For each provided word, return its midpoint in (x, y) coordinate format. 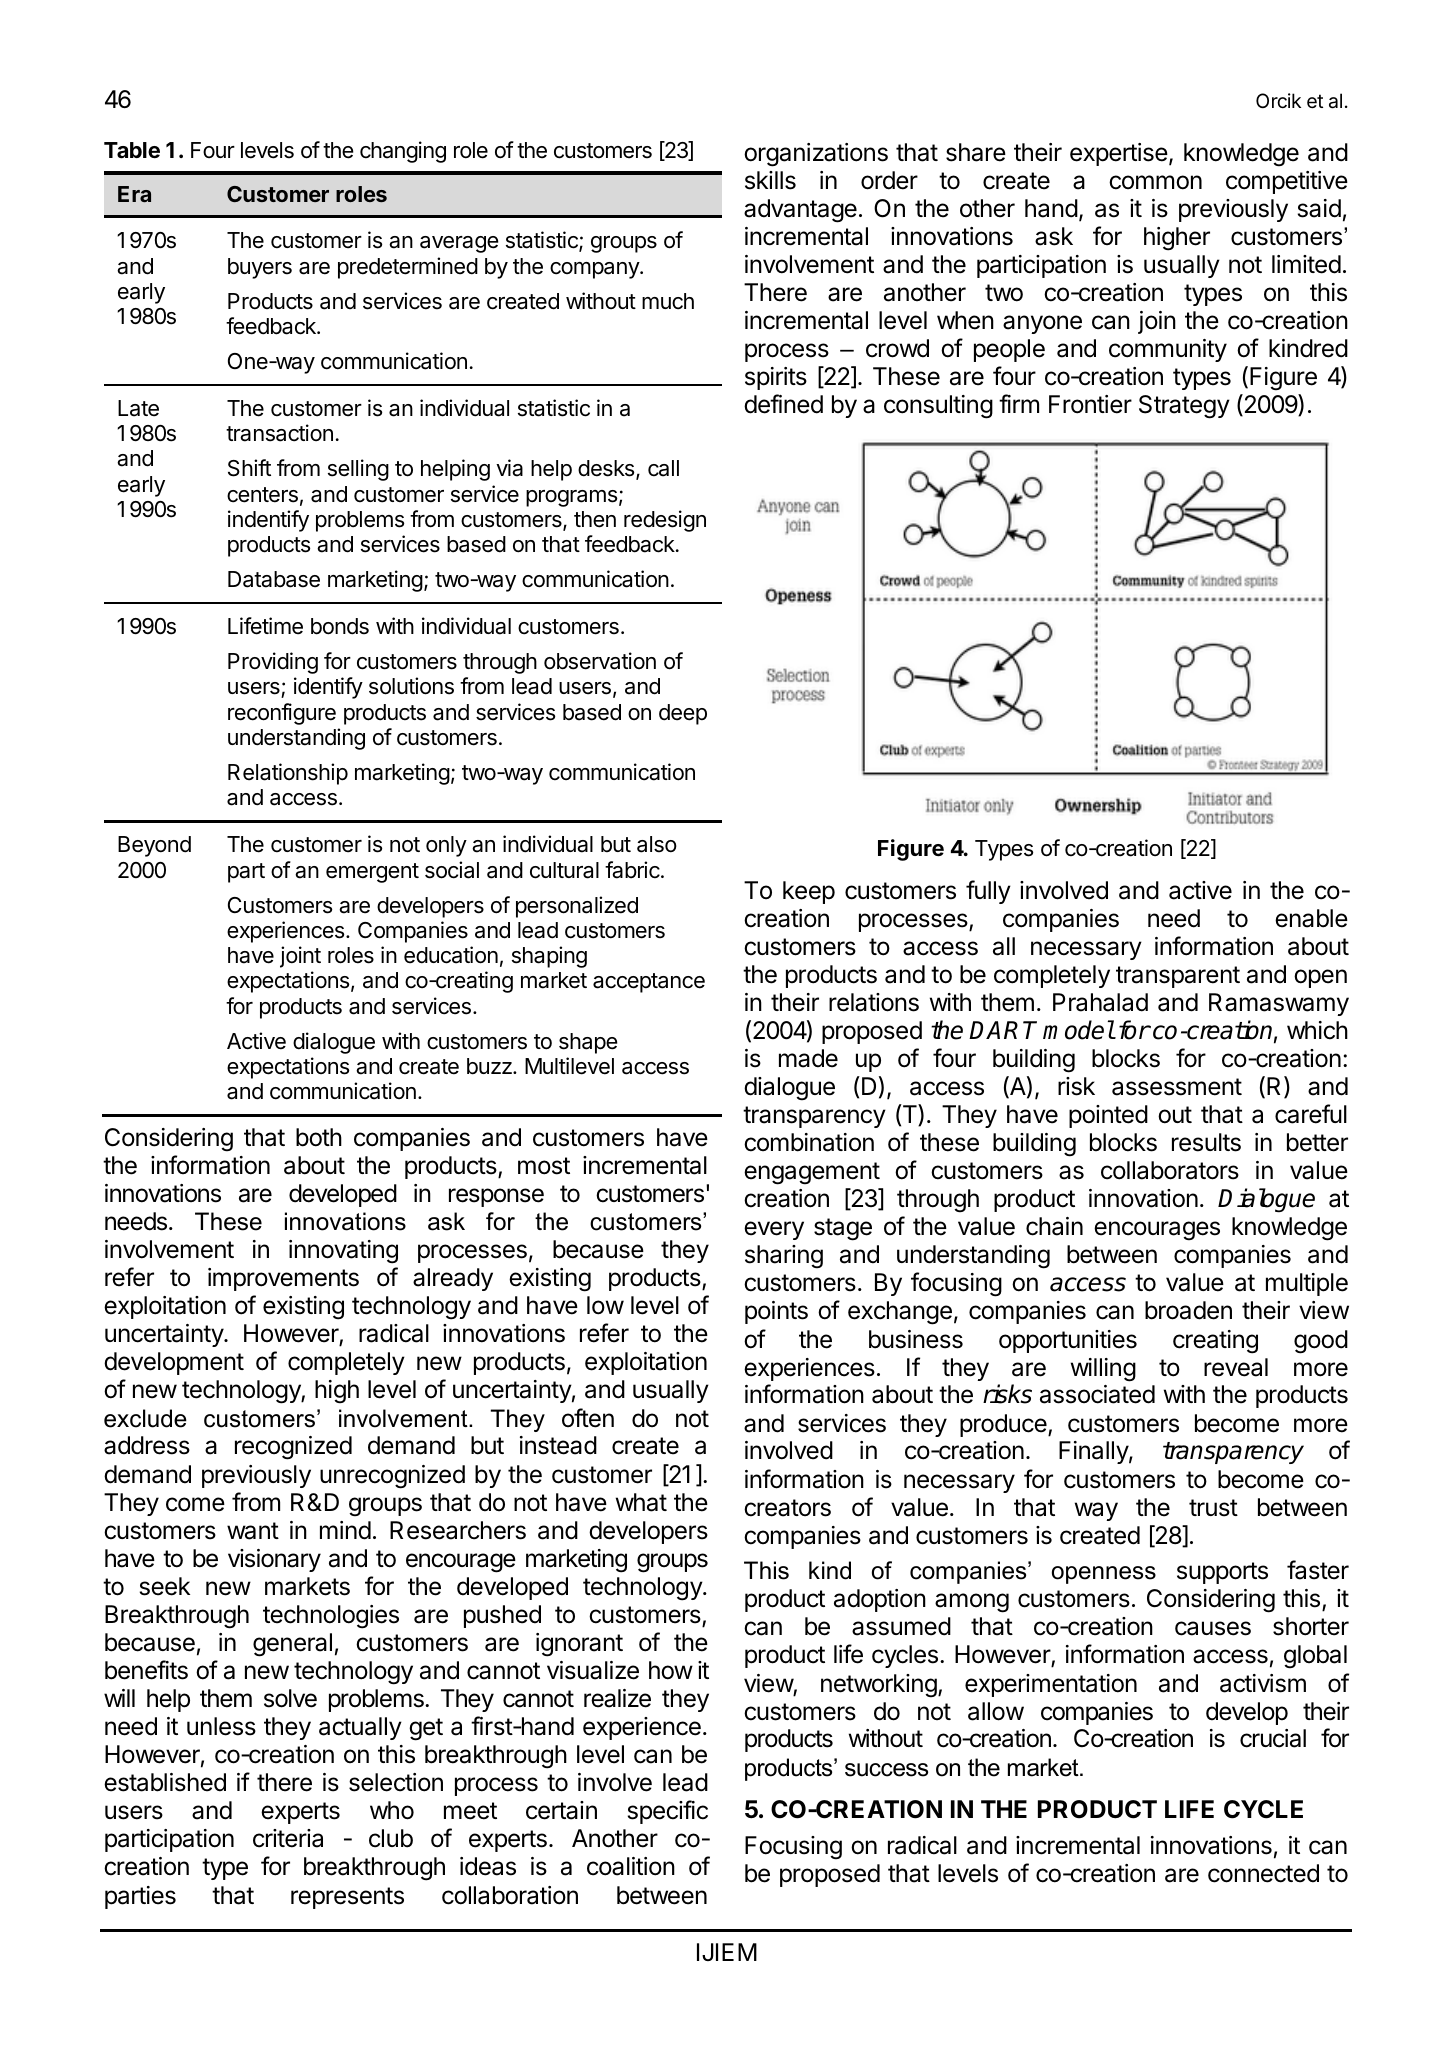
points (776, 1312)
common (1155, 182)
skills (770, 180)
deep (683, 714)
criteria (288, 1838)
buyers (260, 268)
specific (668, 1812)
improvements (283, 1279)
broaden (1188, 1310)
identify (328, 688)
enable (1311, 918)
